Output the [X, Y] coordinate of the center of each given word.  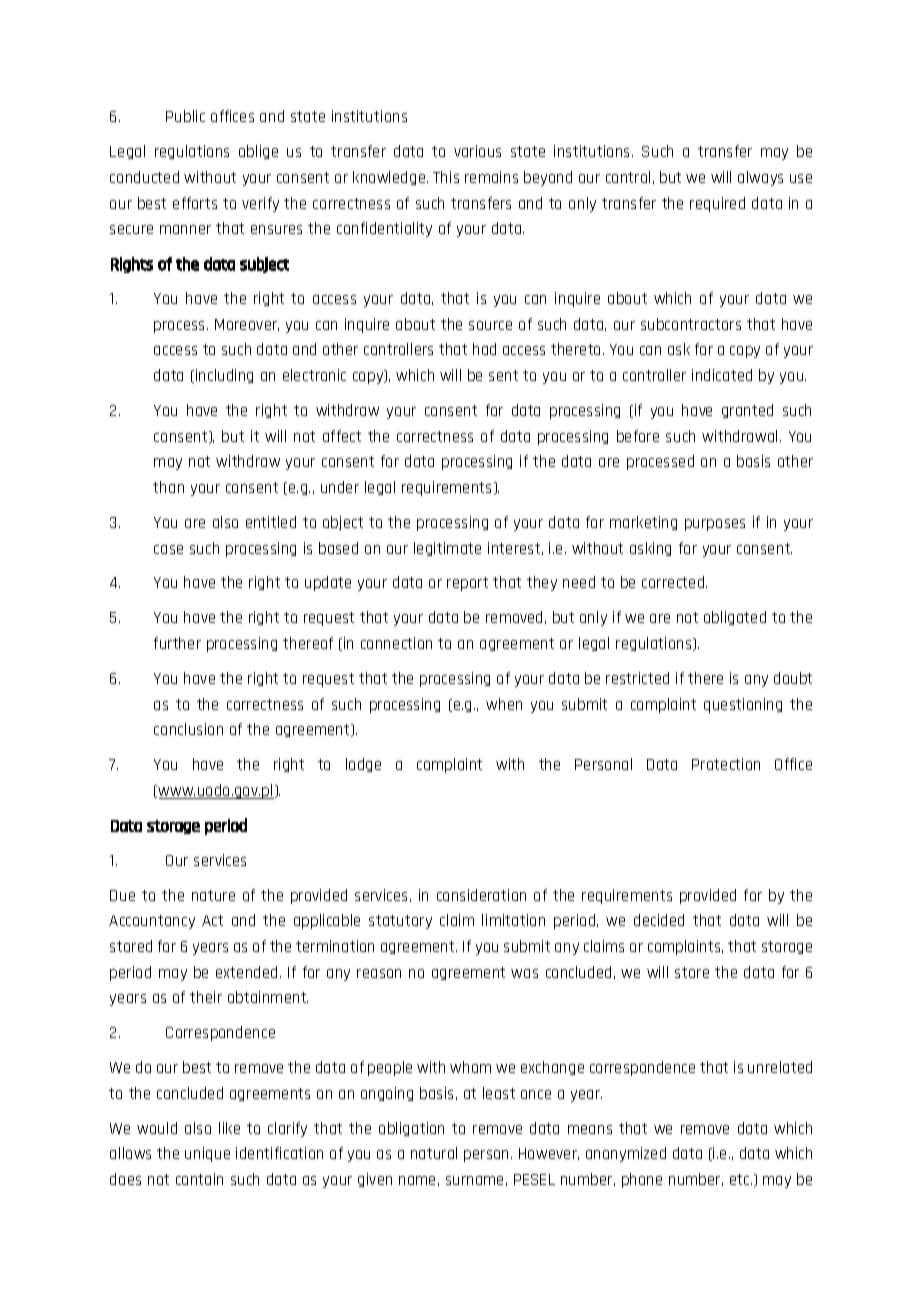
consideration [481, 895]
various [477, 151]
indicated [722, 375]
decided [659, 920]
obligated [735, 618]
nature [213, 895]
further [177, 643]
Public [185, 116]
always [760, 178]
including [224, 376]
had [484, 349]
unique [207, 1154]
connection [396, 643]
